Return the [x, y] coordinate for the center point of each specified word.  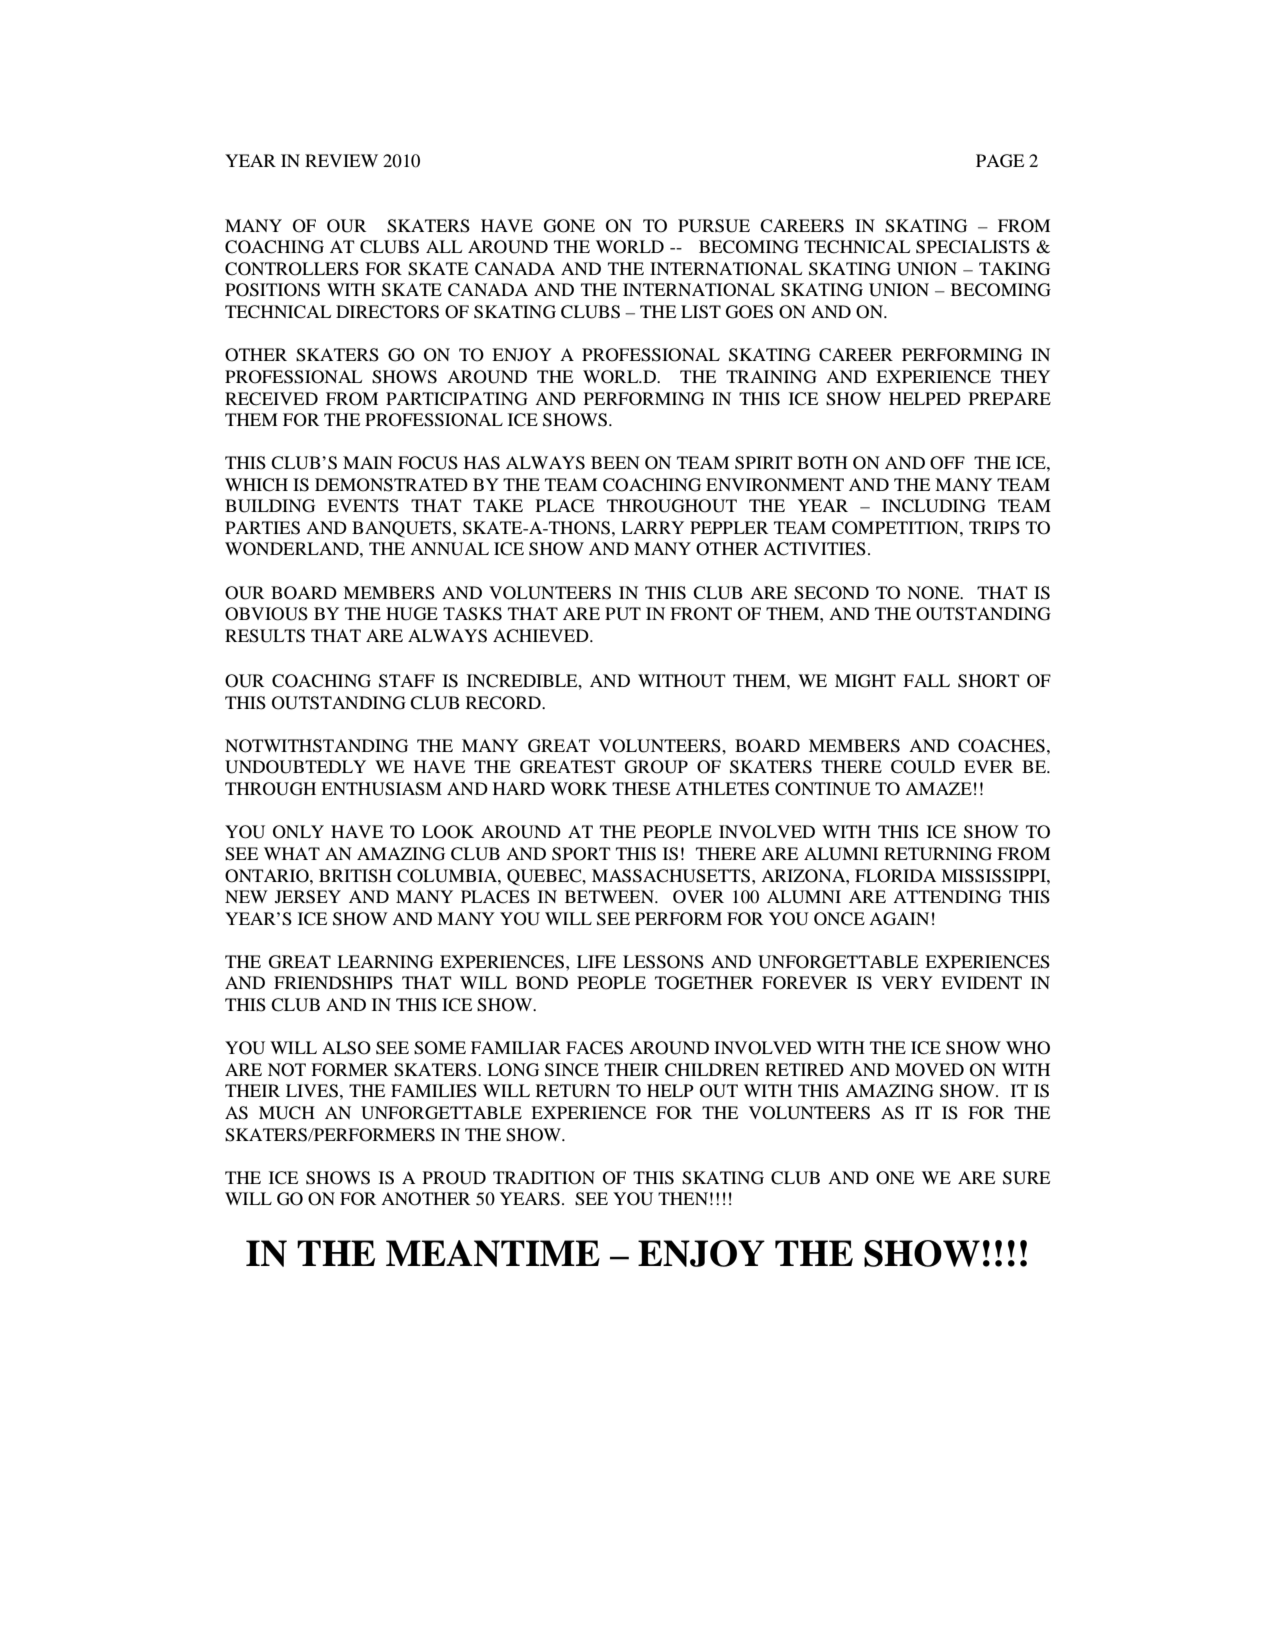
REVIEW [341, 160]
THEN [683, 1198]
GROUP [656, 767]
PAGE [1000, 161]
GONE [569, 226]
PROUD [454, 1178]
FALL [926, 680]
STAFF [407, 681]
